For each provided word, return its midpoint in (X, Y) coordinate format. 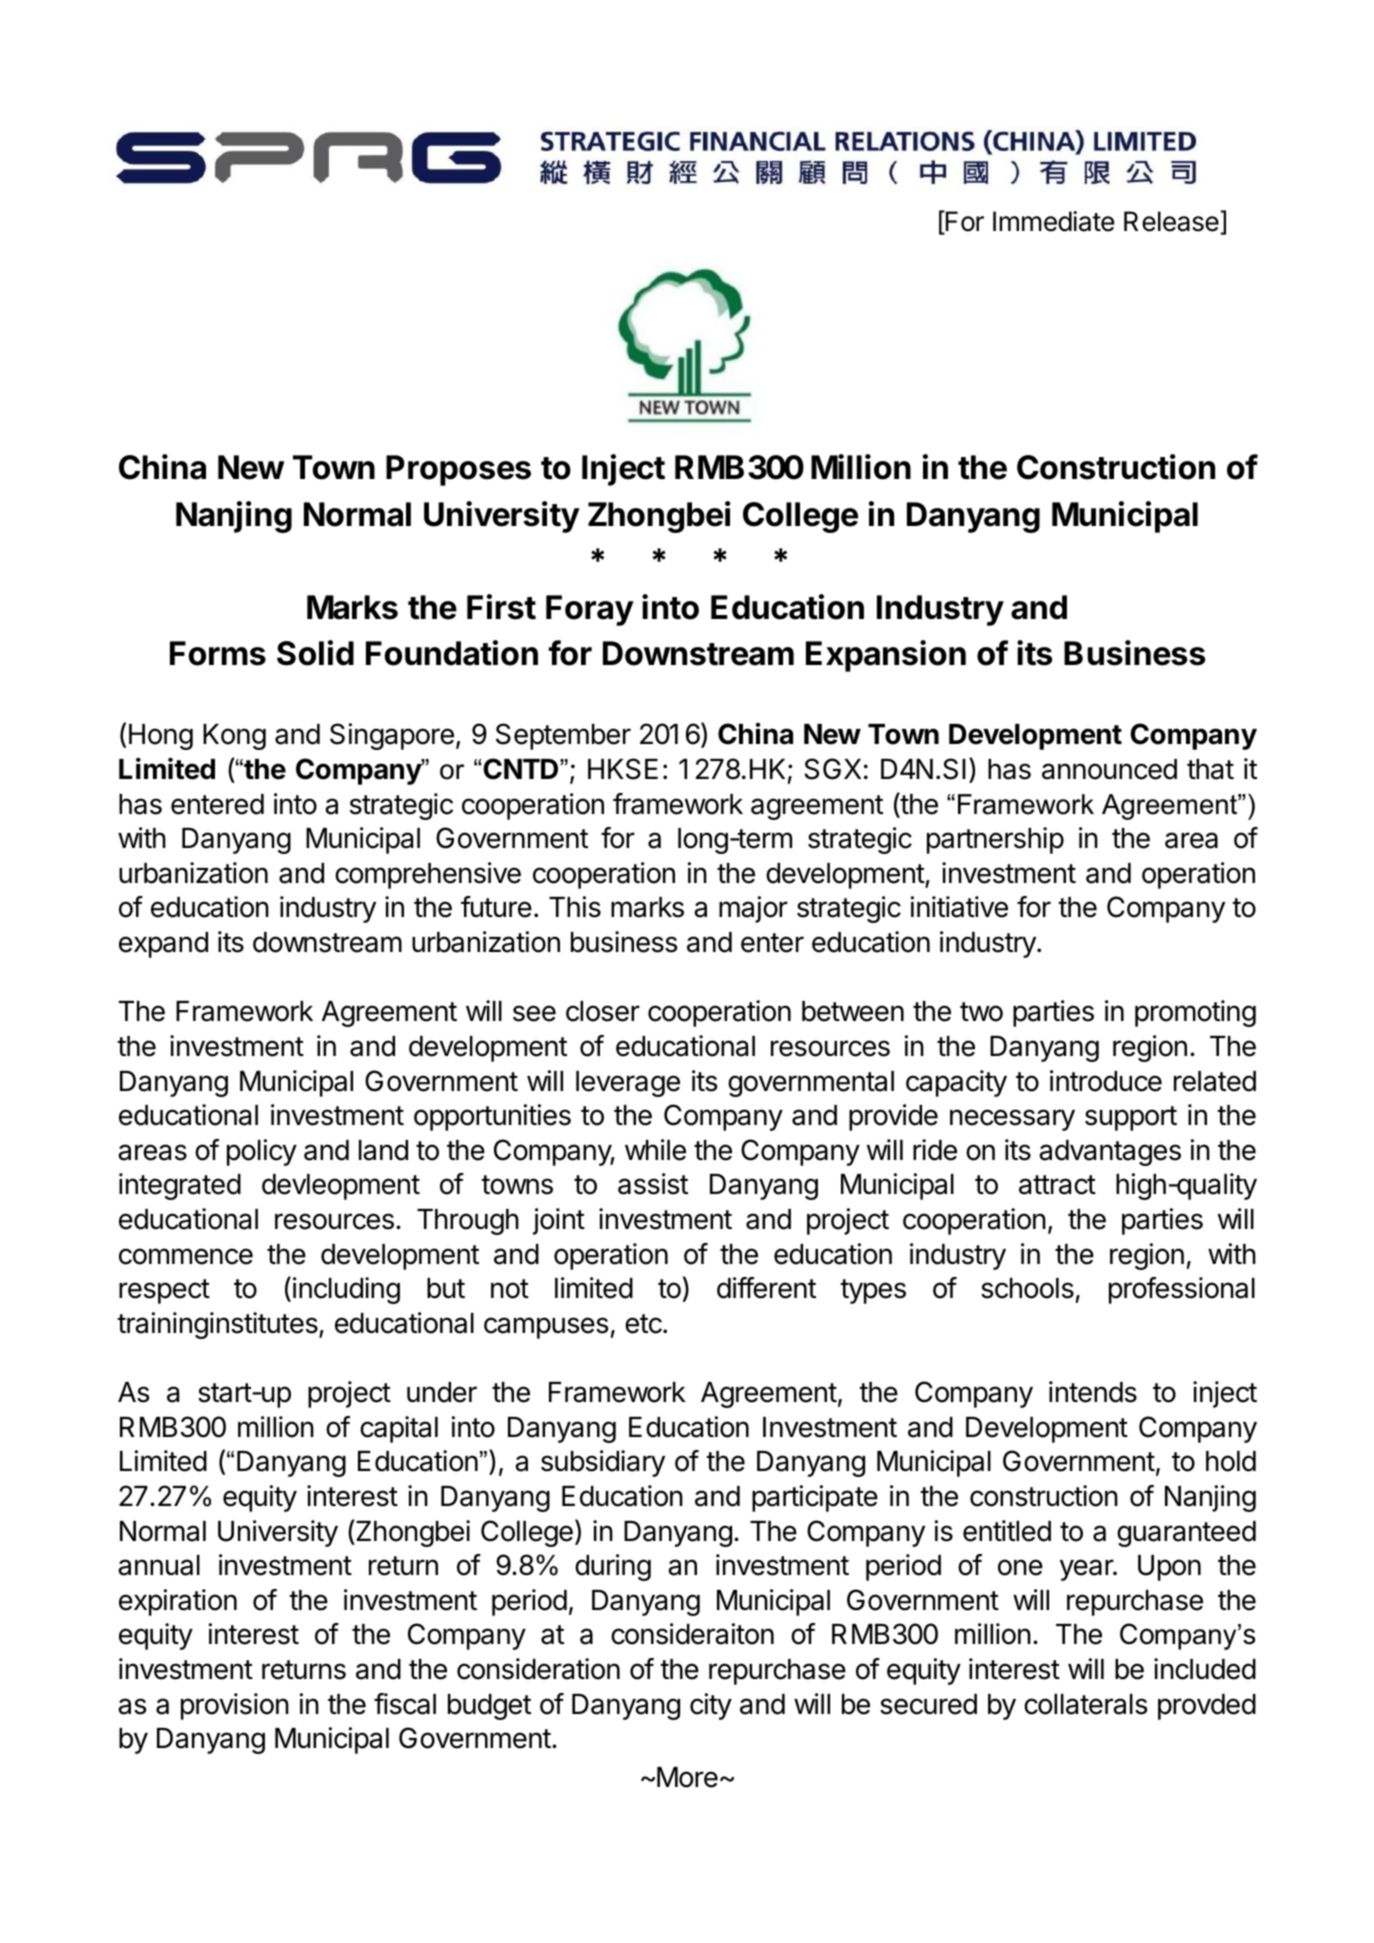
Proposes (458, 470)
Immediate (1053, 221)
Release (1171, 221)
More (687, 1777)
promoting (1195, 1013)
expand (163, 945)
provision (235, 1706)
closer (603, 1011)
